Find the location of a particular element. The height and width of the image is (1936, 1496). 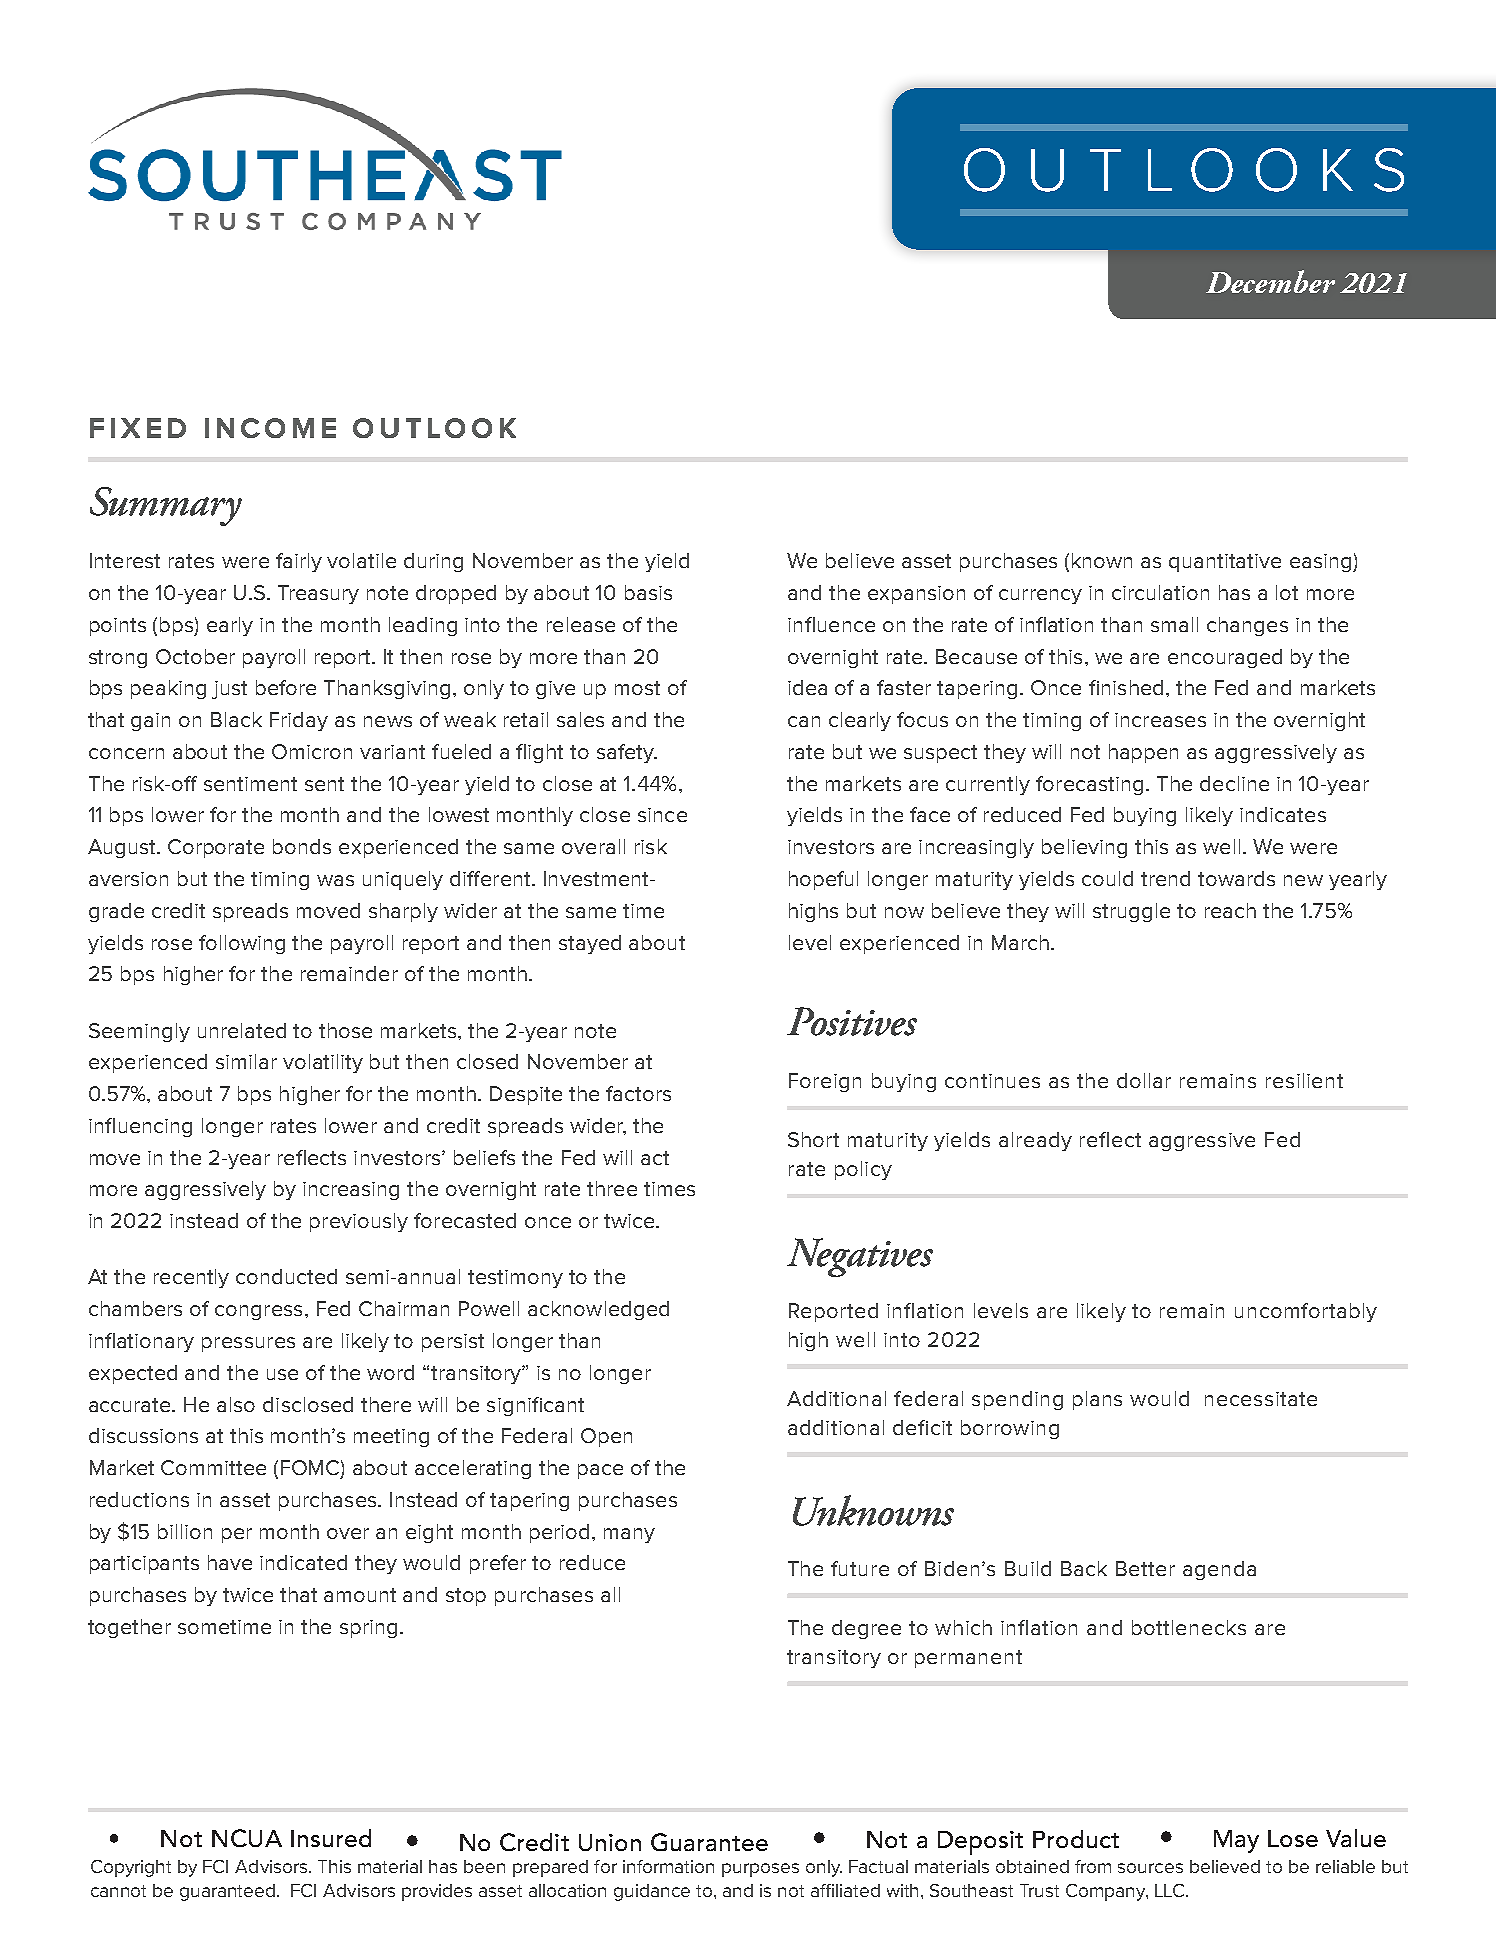

Insured is located at coordinates (331, 1838).
